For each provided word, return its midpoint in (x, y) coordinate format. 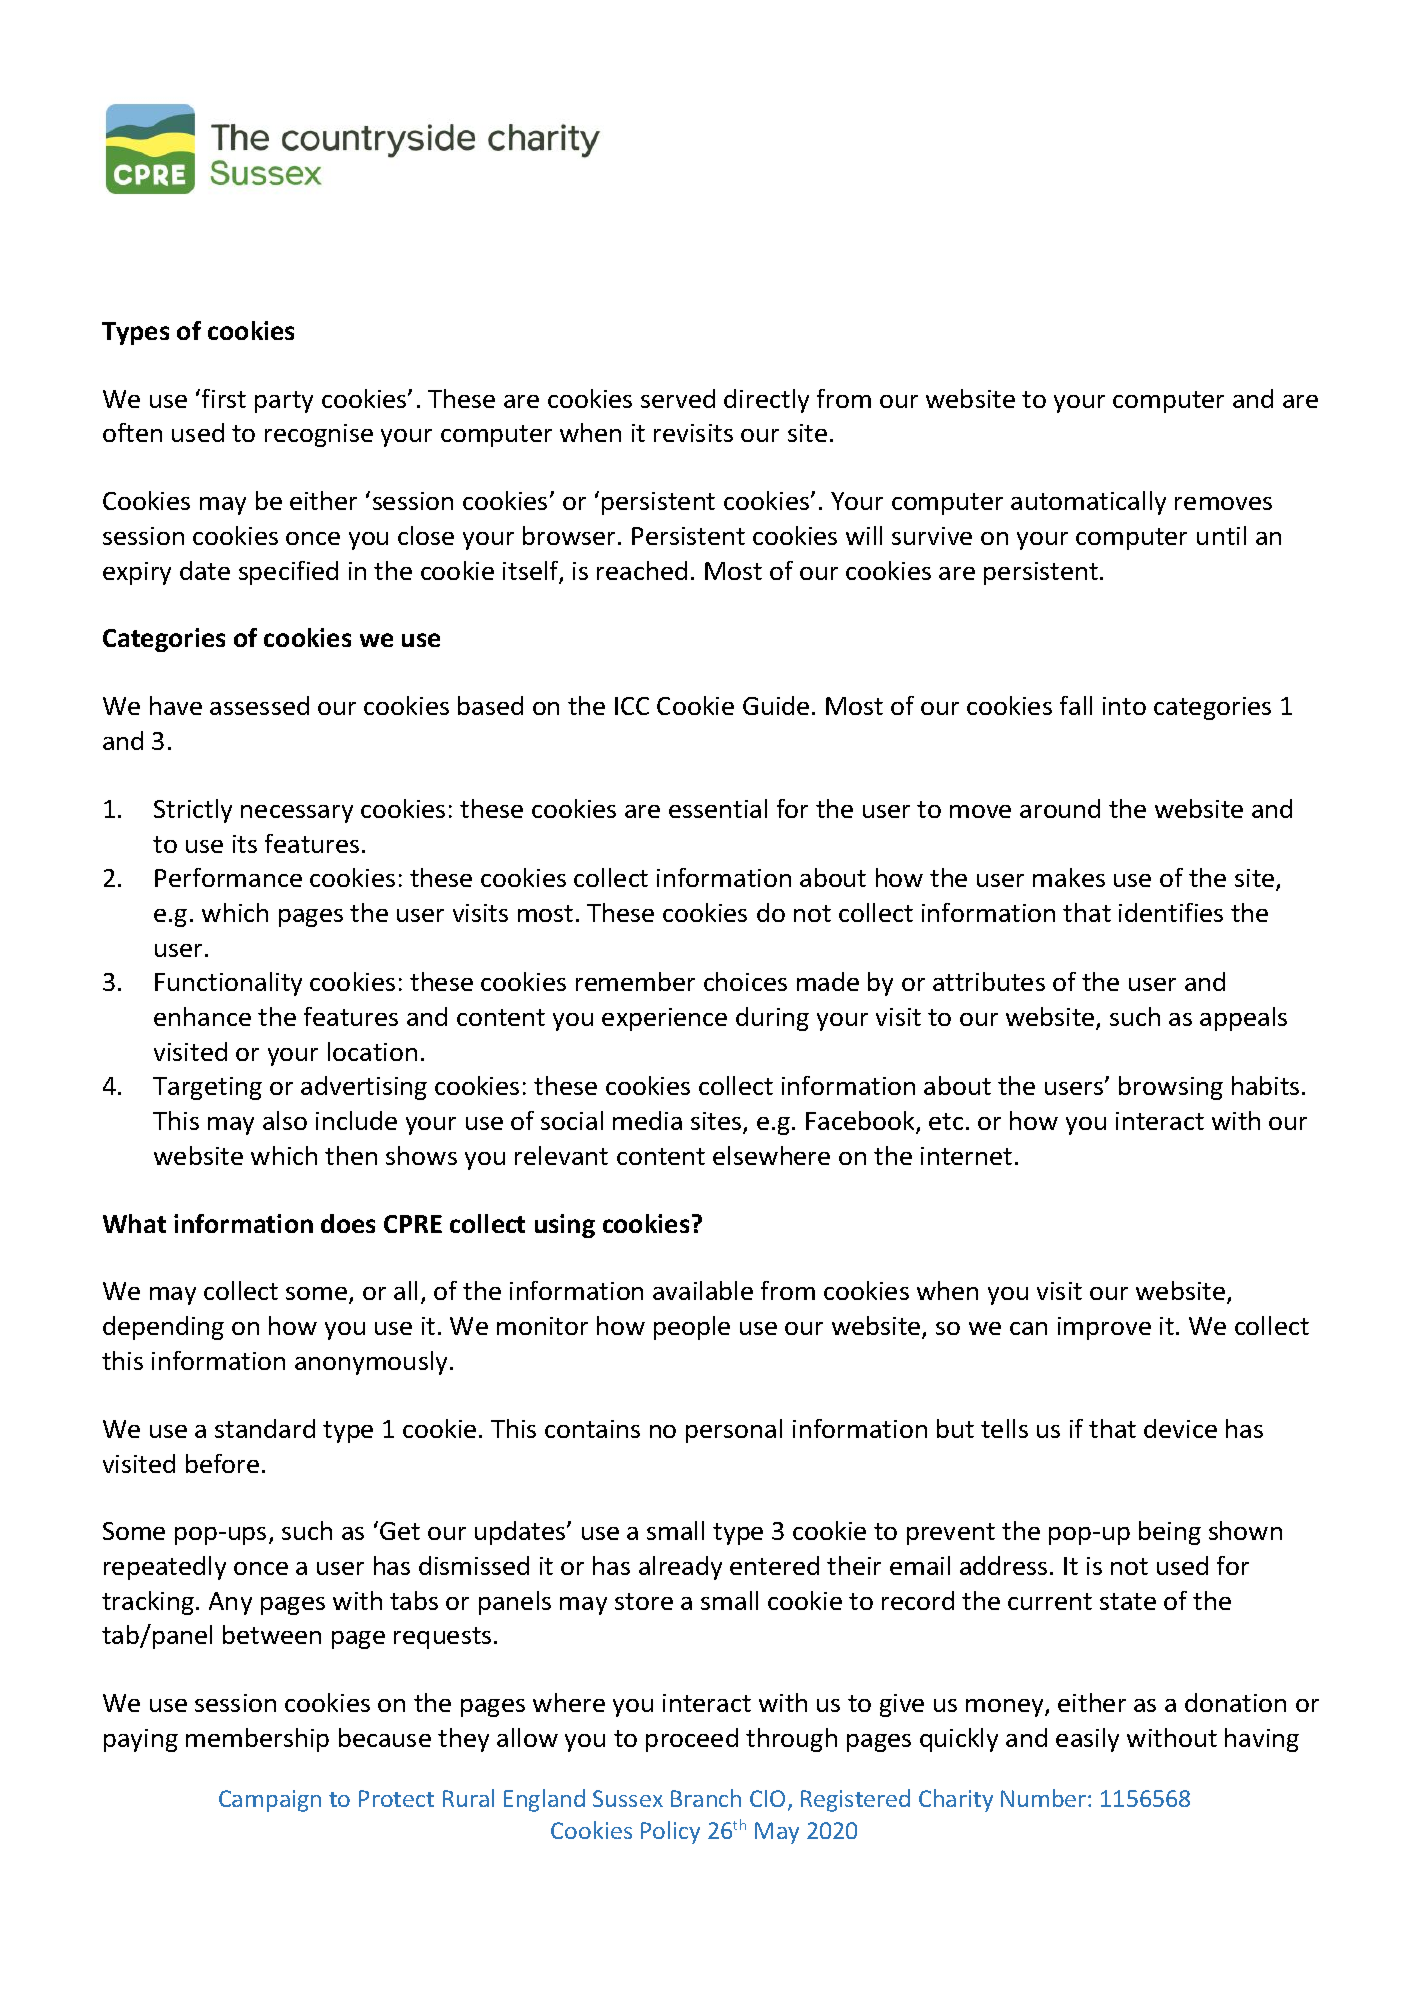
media (647, 1120)
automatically (1088, 503)
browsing (1171, 1088)
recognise (319, 435)
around (1060, 808)
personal (734, 1431)
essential (718, 808)
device (1180, 1428)
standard (265, 1428)
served (678, 398)
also (285, 1120)
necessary (297, 814)
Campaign (270, 1801)
